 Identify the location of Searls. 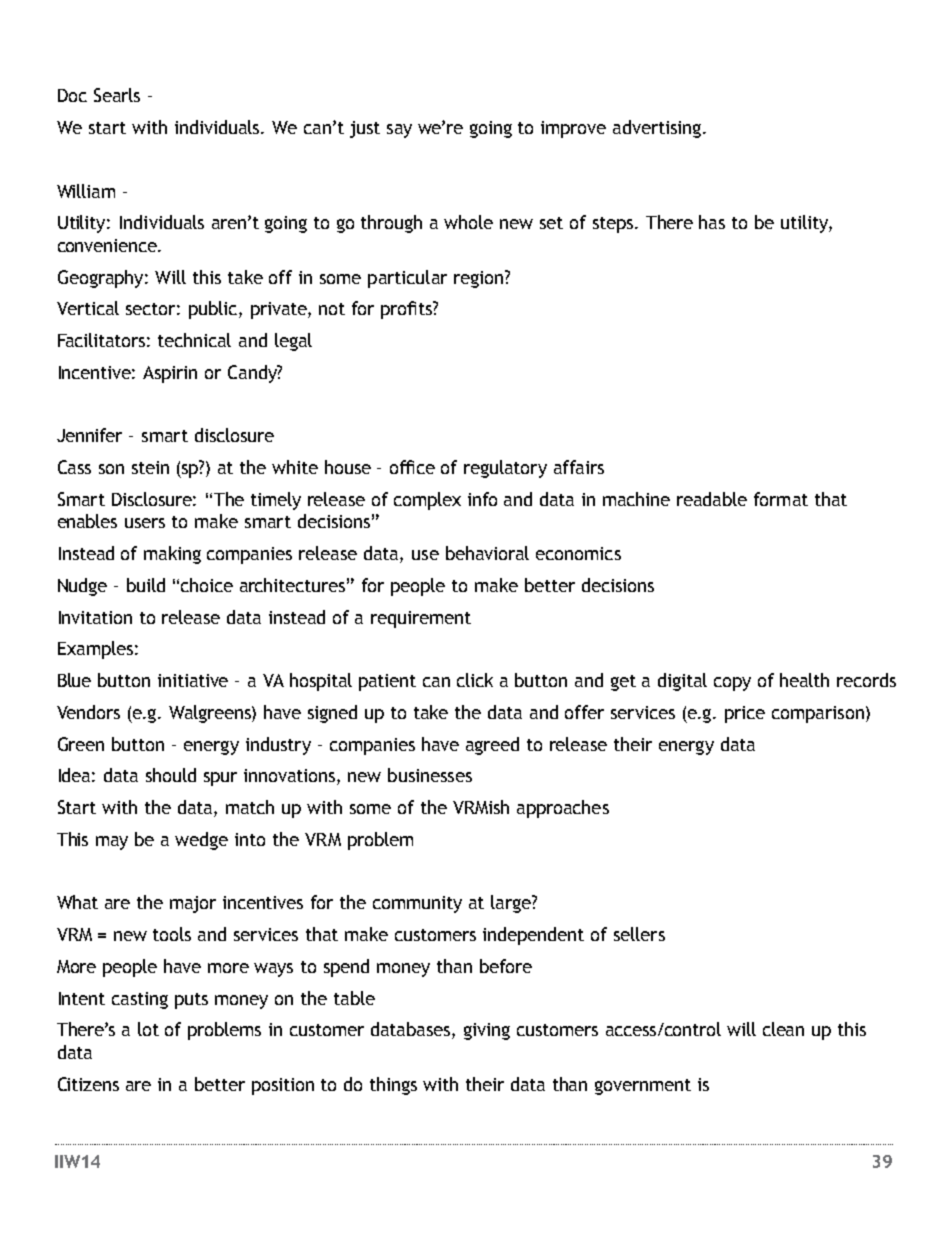
(117, 95).
